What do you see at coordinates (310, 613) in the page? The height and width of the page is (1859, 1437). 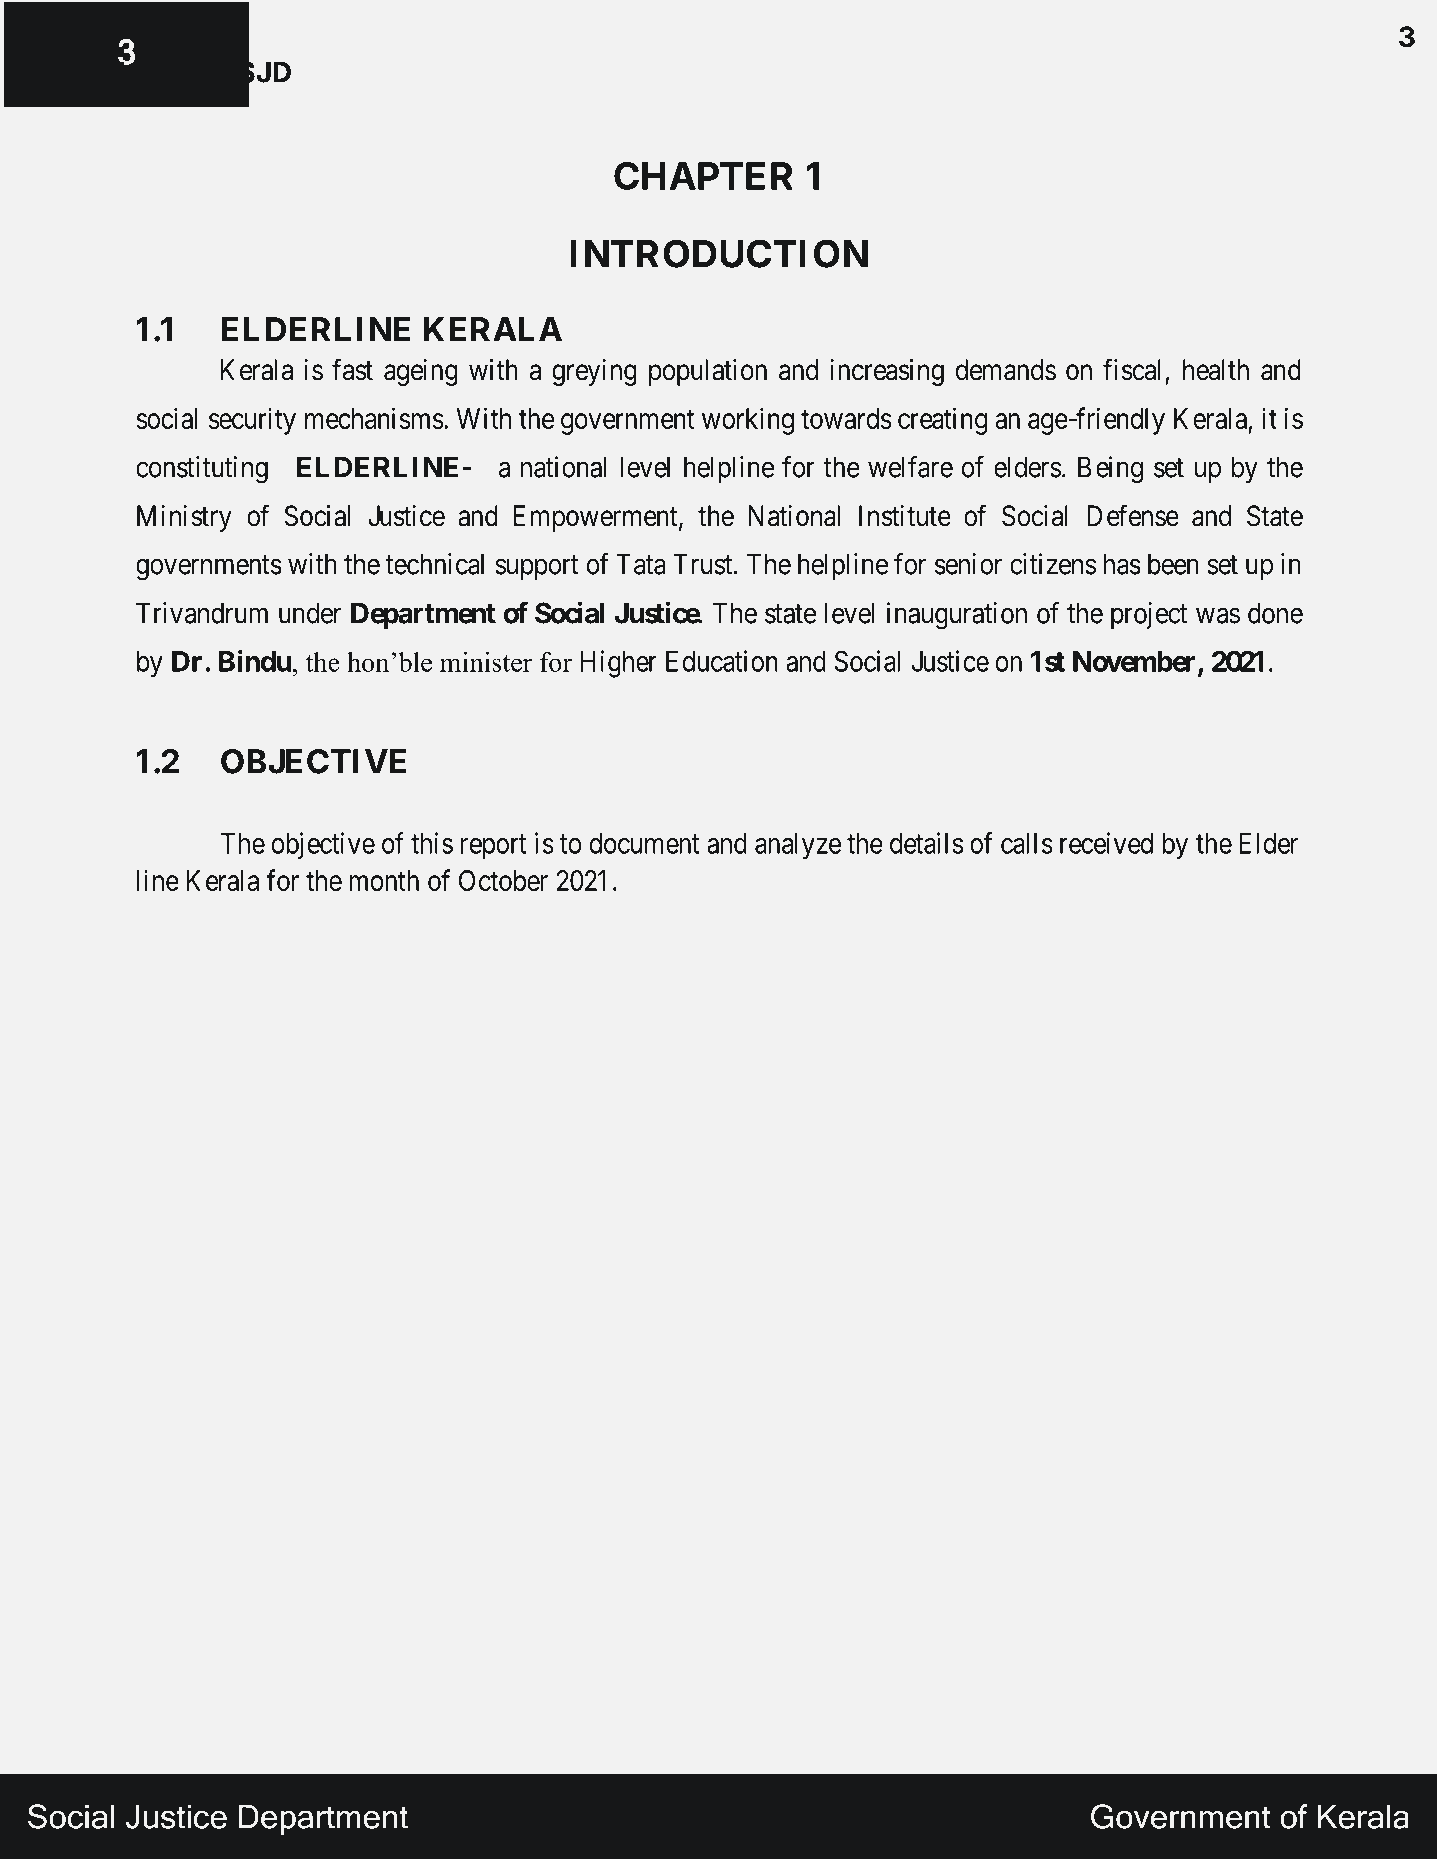 I see `under` at bounding box center [310, 613].
